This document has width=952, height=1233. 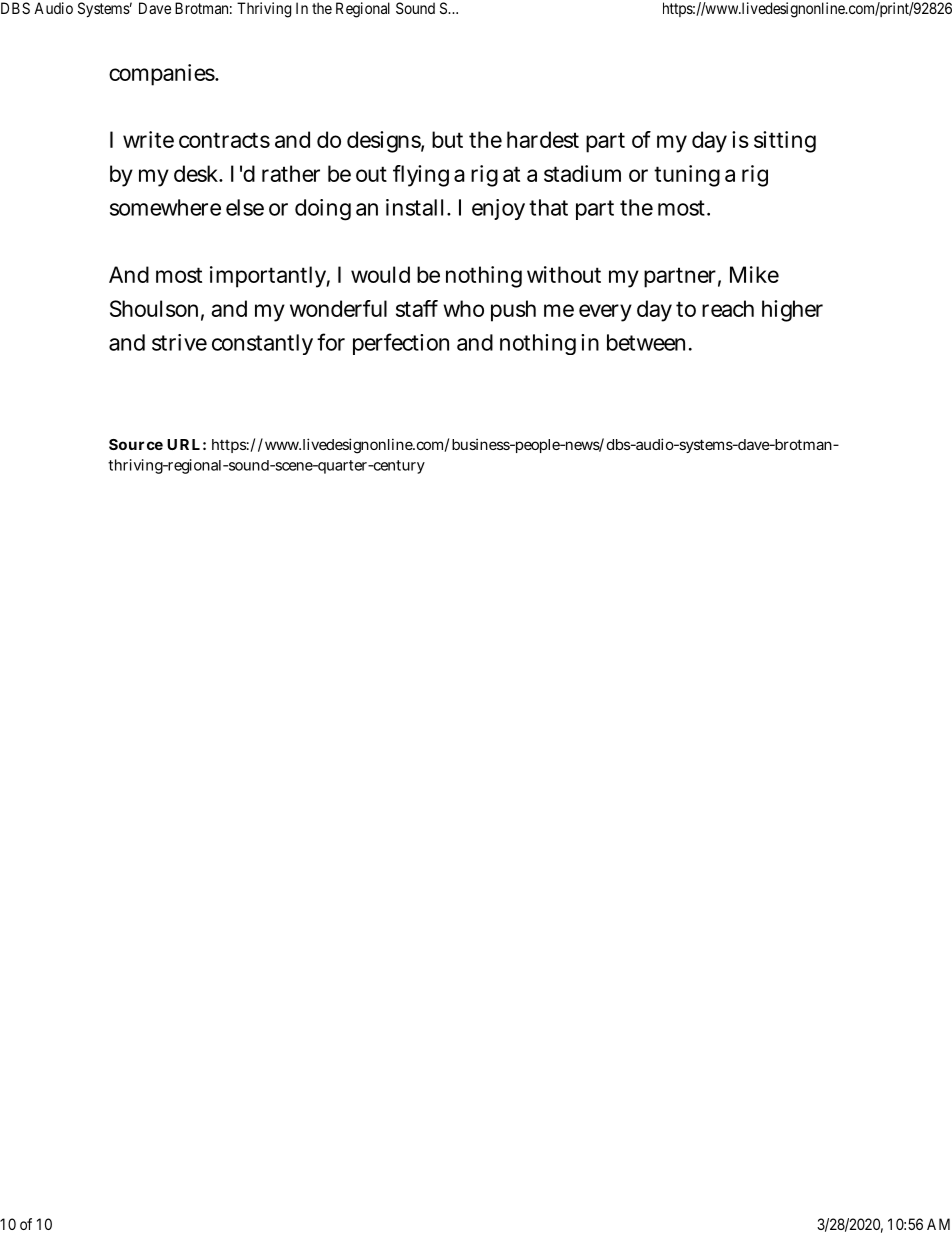 I want to click on perfection, so click(x=401, y=344).
